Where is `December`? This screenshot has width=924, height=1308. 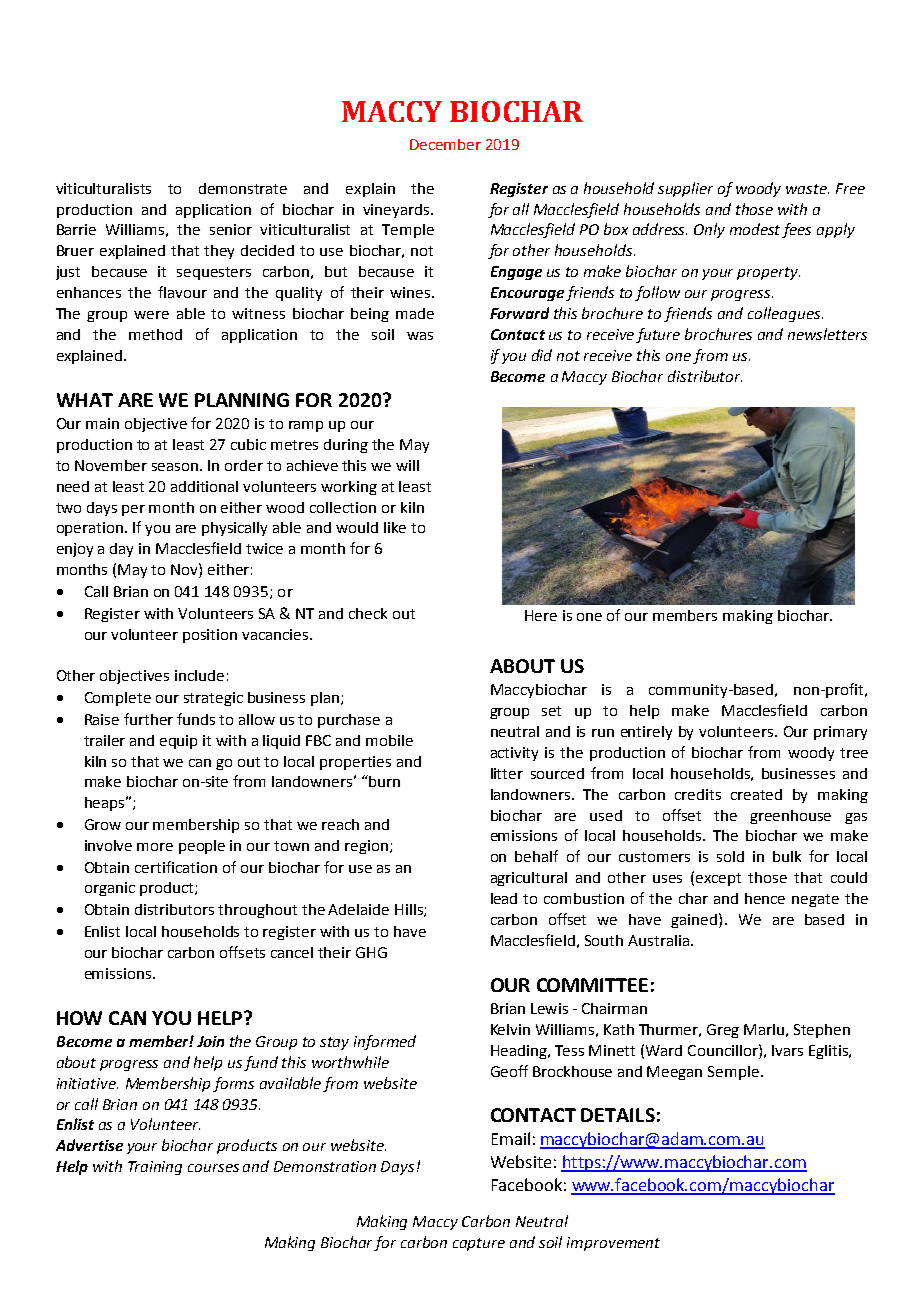
December is located at coordinates (445, 144).
